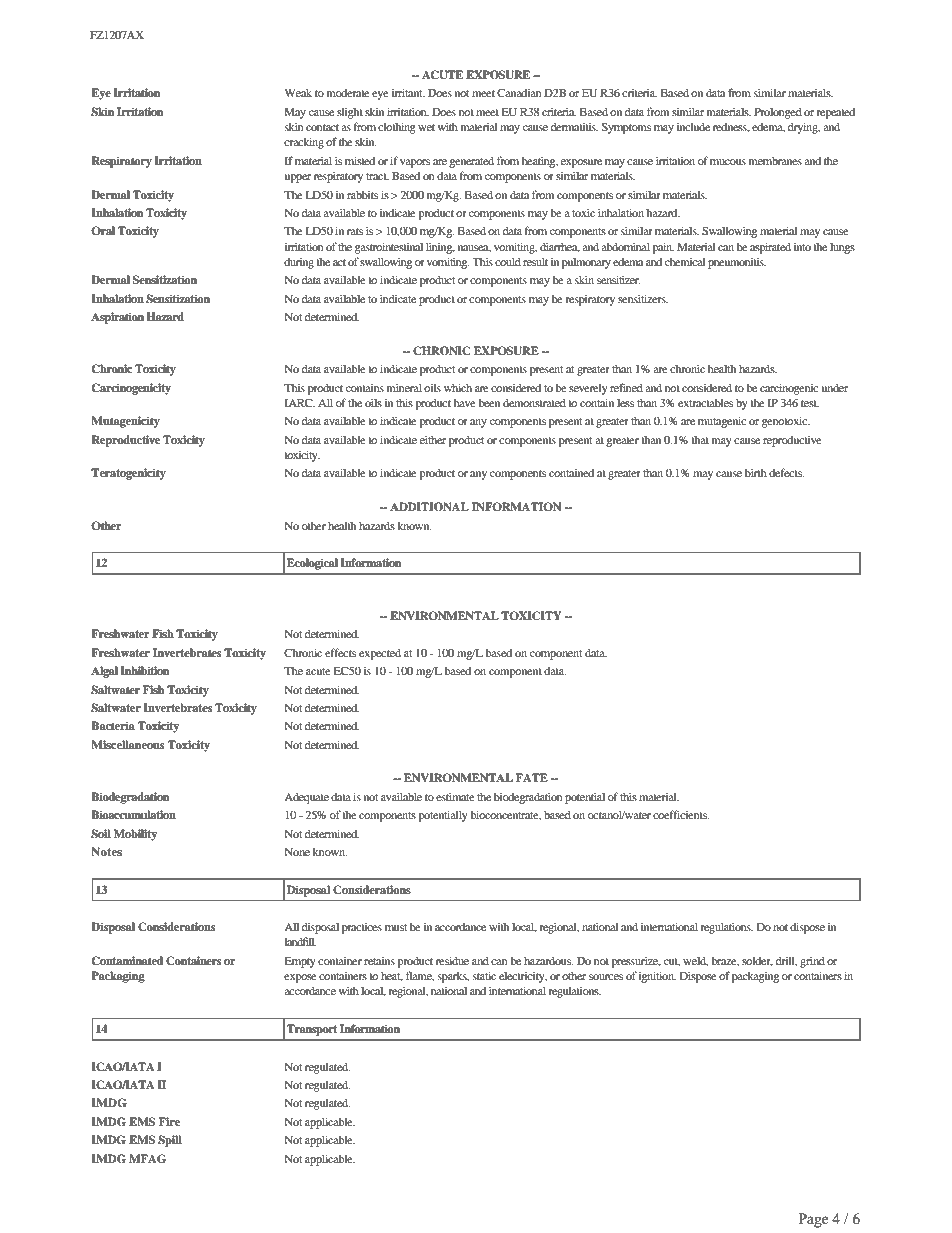 The height and width of the page is (1233, 952). What do you see at coordinates (756, 472) in the page?
I see `birth` at bounding box center [756, 472].
